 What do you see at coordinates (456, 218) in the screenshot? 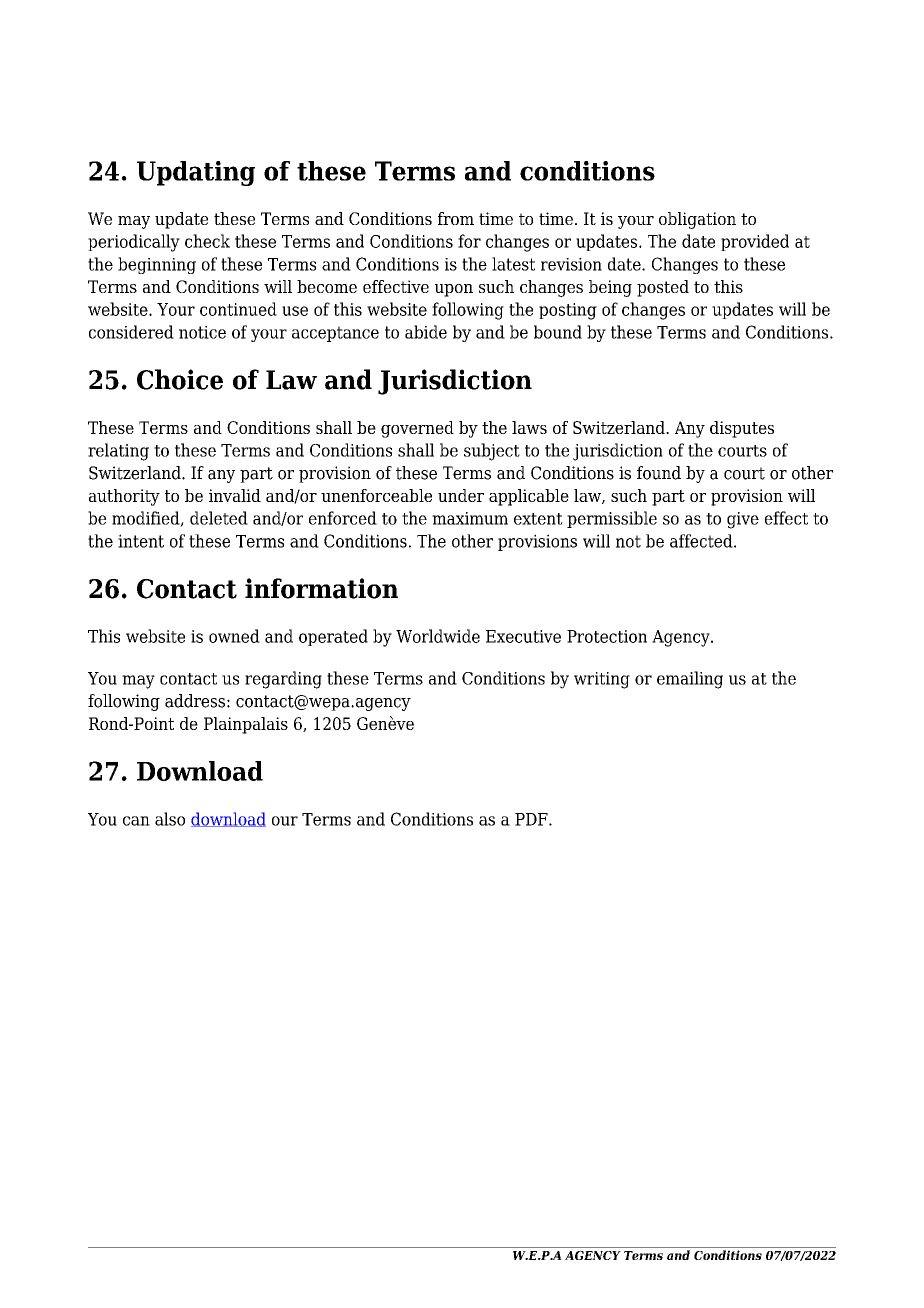
I see `from` at bounding box center [456, 218].
